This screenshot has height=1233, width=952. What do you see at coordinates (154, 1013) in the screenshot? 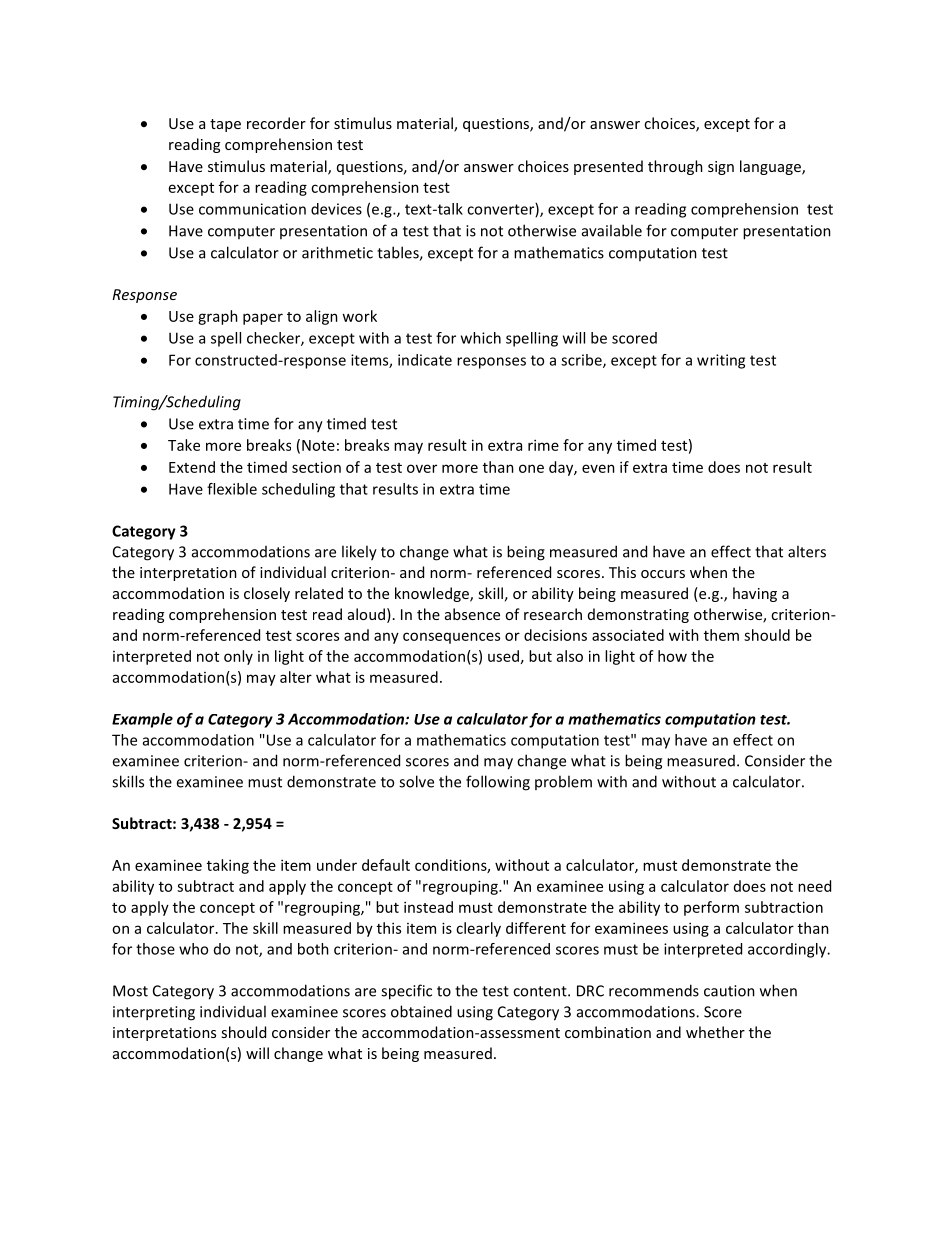
I see `interpreting` at bounding box center [154, 1013].
